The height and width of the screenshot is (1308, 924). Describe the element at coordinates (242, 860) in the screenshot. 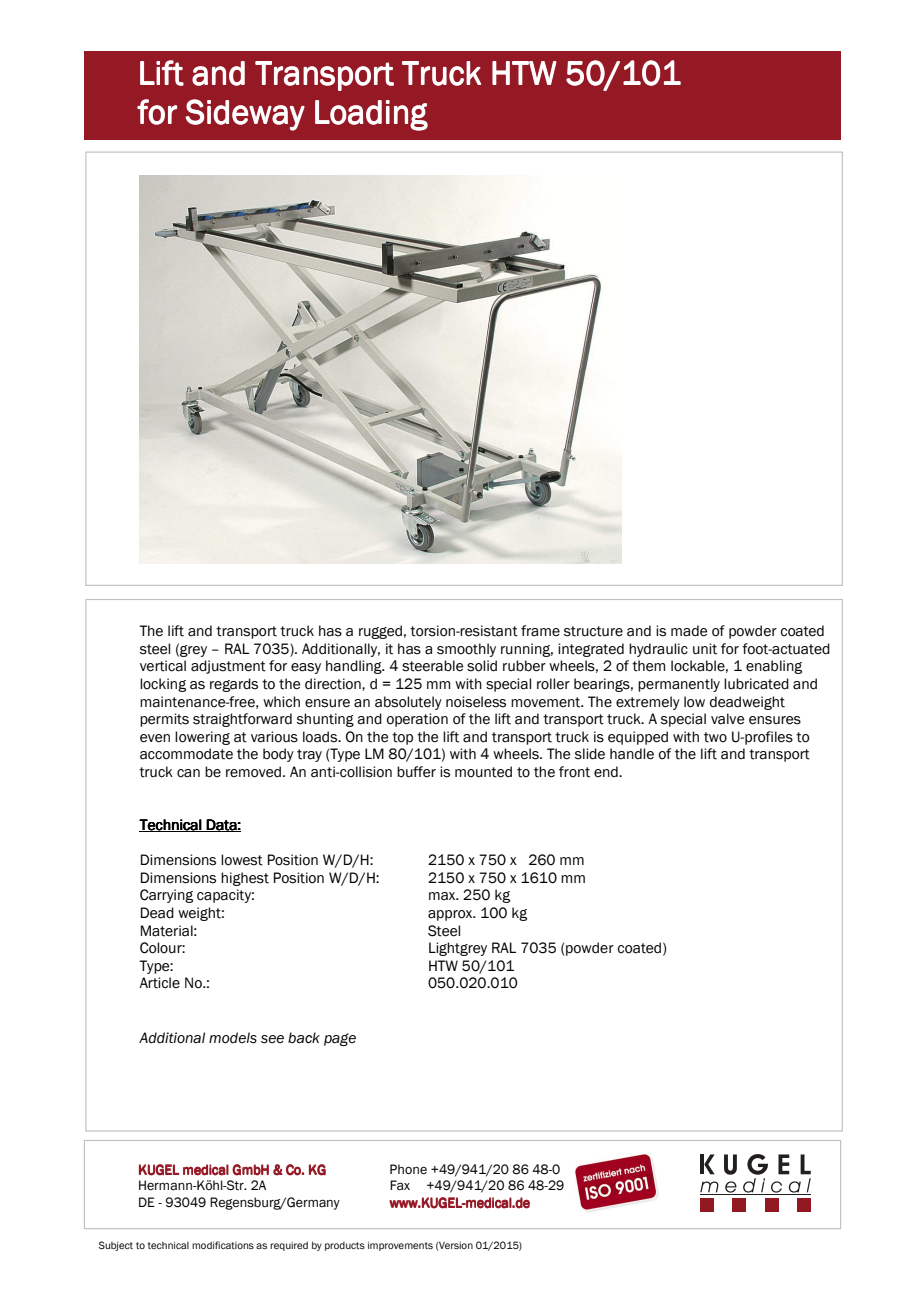

I see `lowest` at that location.
